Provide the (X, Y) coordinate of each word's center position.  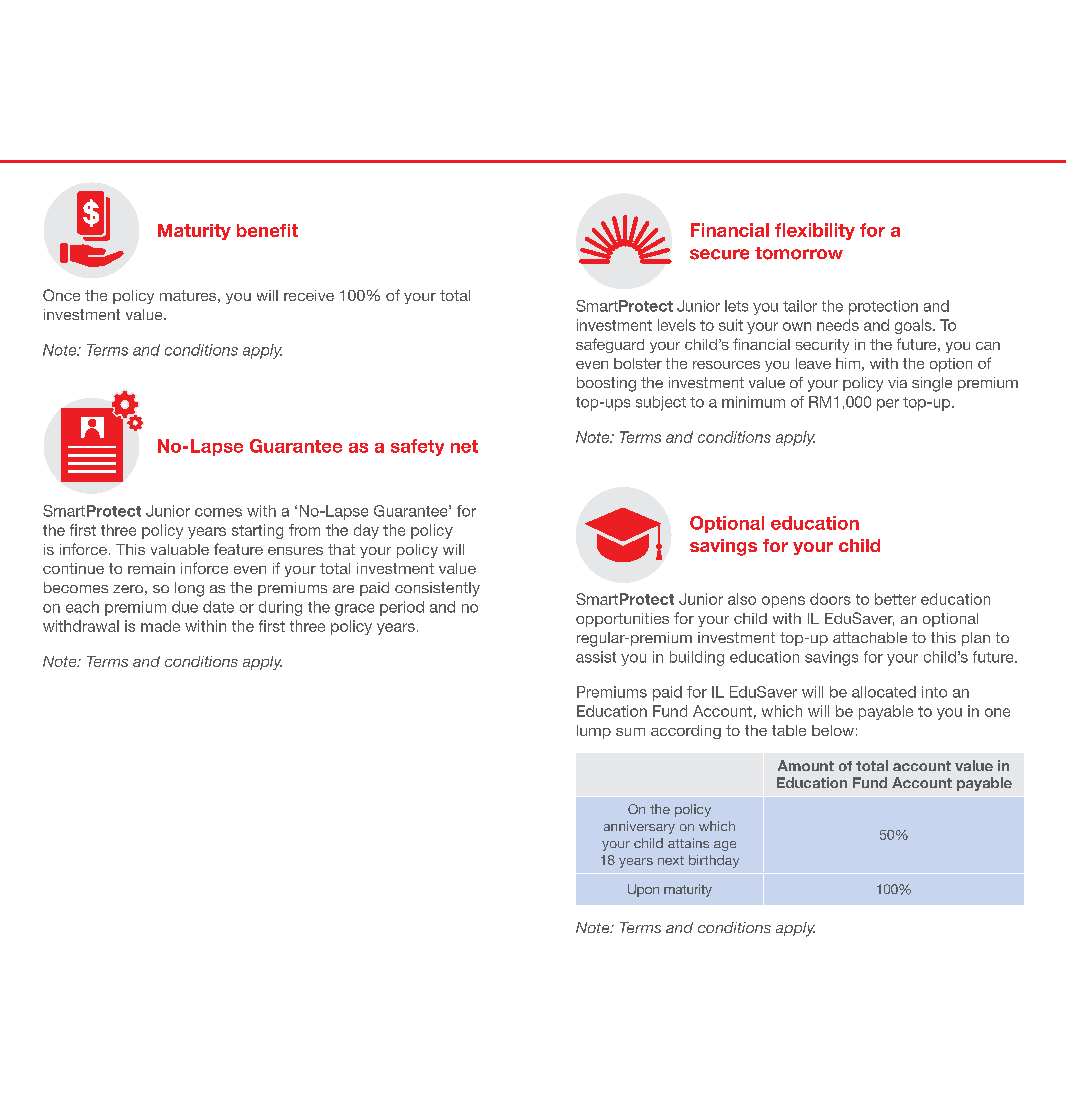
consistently (437, 589)
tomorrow (799, 253)
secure (719, 254)
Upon (643, 890)
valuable (180, 549)
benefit (267, 230)
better (895, 599)
